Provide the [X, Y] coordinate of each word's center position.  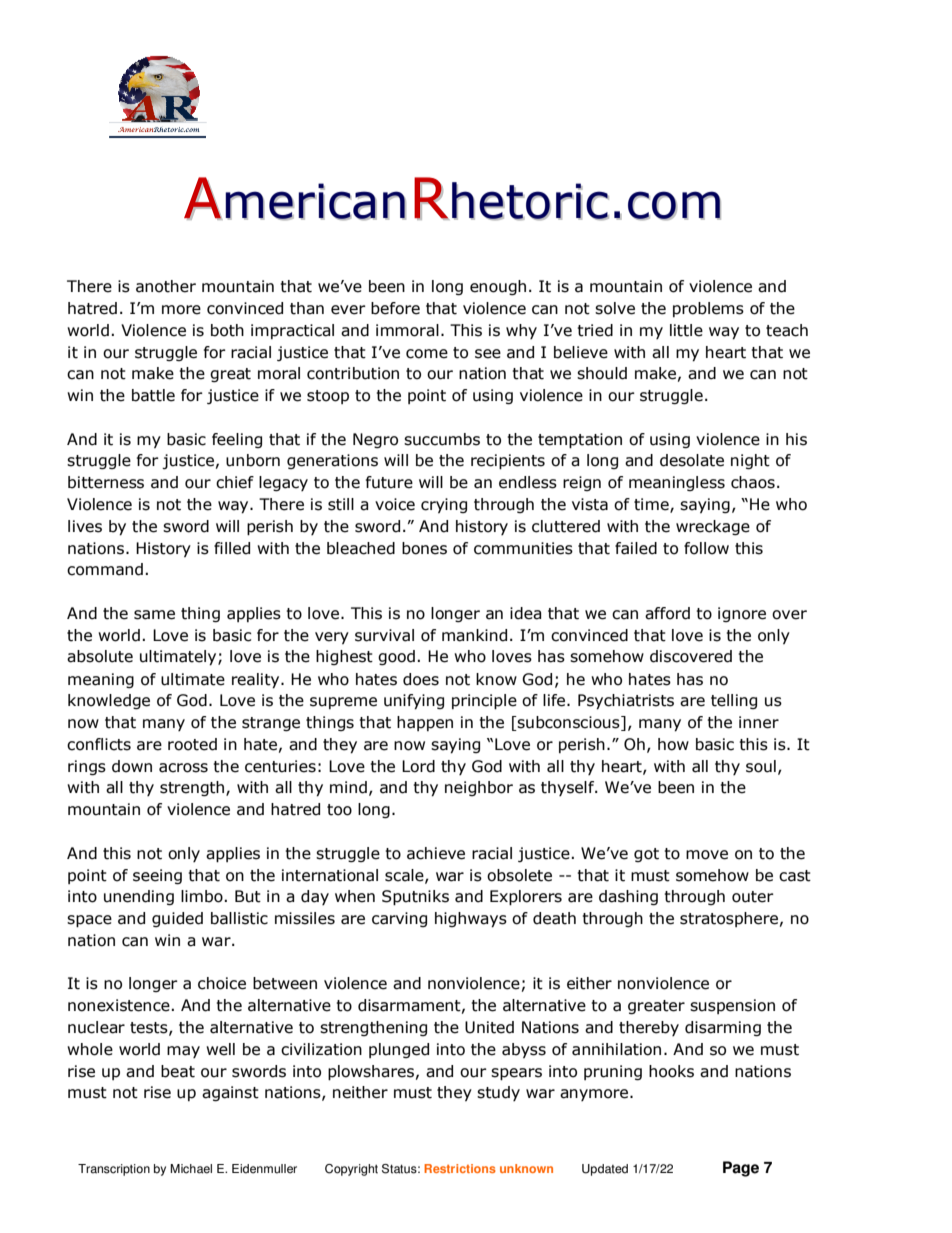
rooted [192, 744]
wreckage [713, 527]
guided [177, 919]
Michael [191, 1169]
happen [425, 723]
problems [708, 309]
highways [471, 920]
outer [753, 897]
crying [444, 505]
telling [734, 701]
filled [232, 548]
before [395, 308]
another [166, 286]
